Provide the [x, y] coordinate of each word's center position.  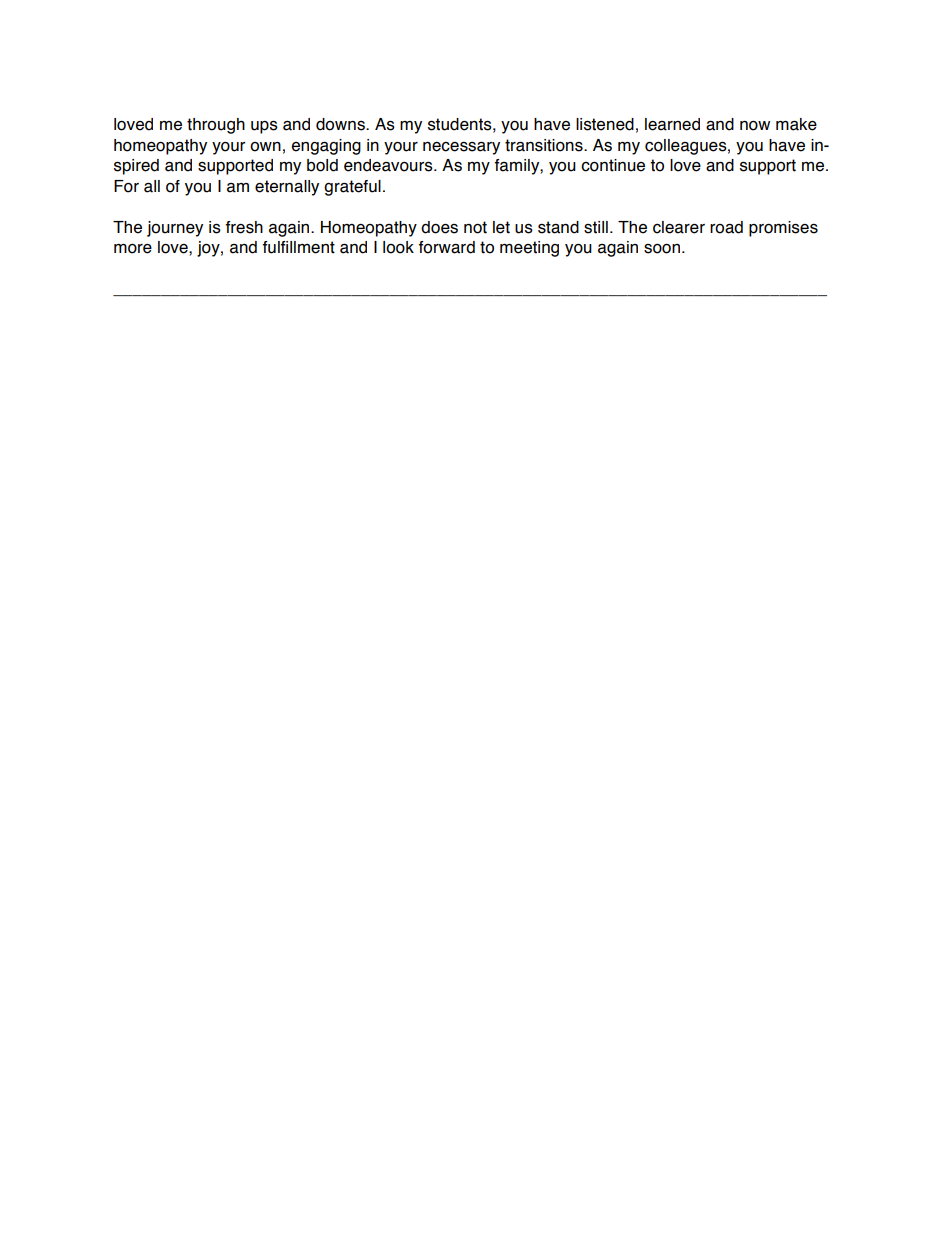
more [133, 249]
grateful [352, 188]
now [755, 126]
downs [341, 124]
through [216, 126]
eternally [287, 188]
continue [613, 165]
